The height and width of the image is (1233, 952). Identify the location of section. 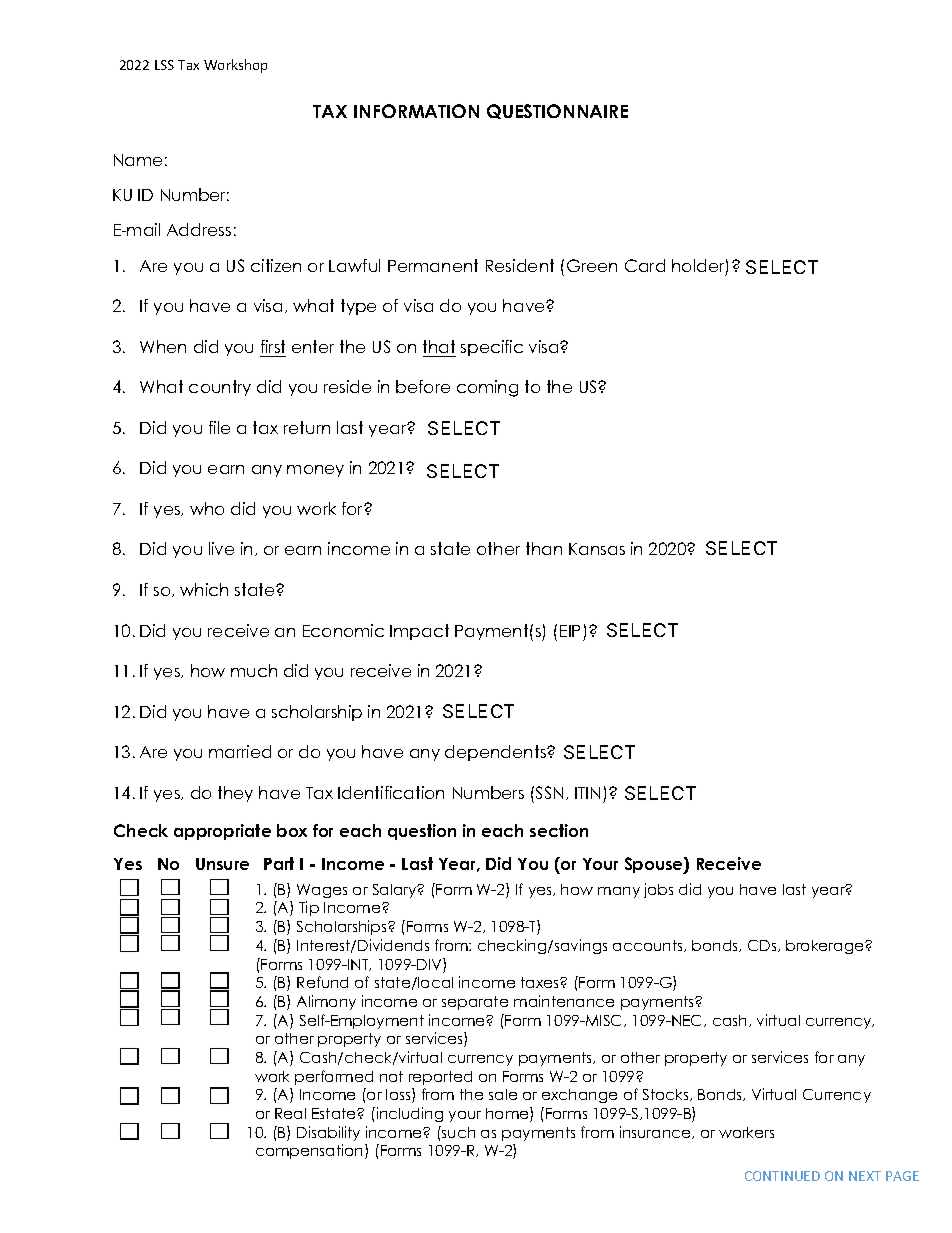
(559, 830).
